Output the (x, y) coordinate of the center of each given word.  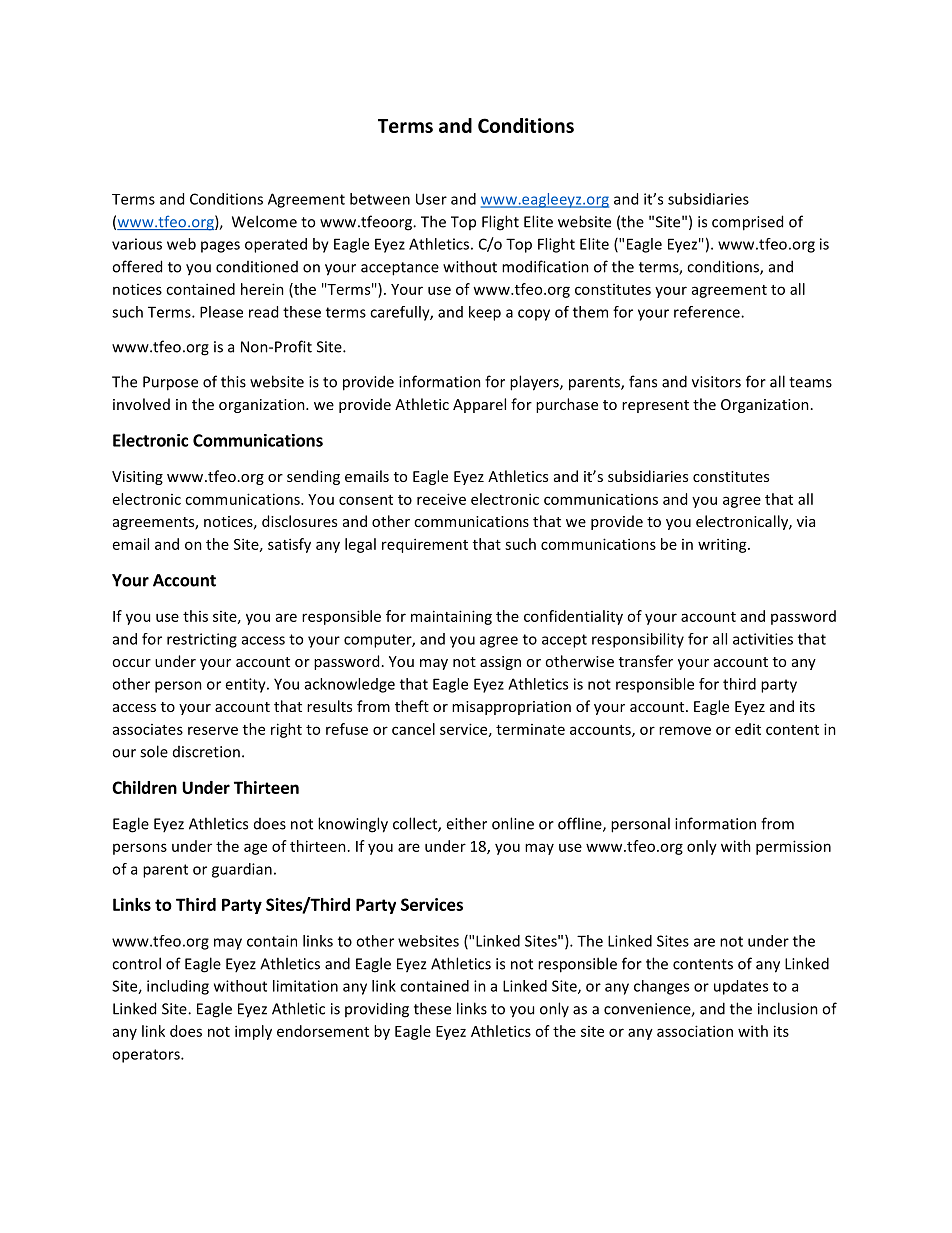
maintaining (451, 617)
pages (220, 247)
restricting (202, 640)
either (466, 823)
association (695, 1031)
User (431, 199)
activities (763, 639)
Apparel (479, 405)
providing (377, 1010)
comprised (747, 223)
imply (253, 1032)
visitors (716, 382)
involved (141, 404)
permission (793, 847)
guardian (242, 870)
